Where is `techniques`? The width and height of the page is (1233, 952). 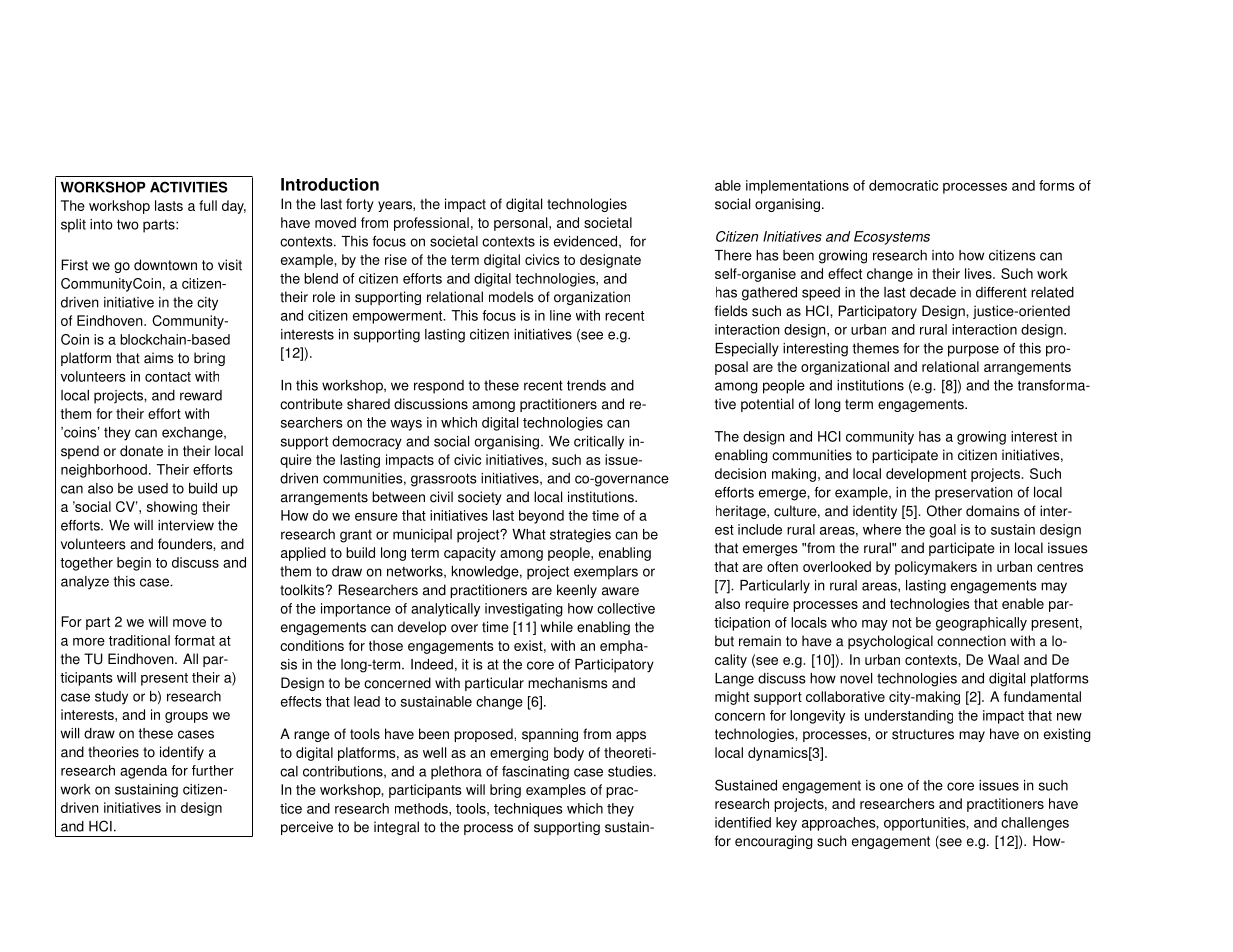 techniques is located at coordinates (528, 810).
